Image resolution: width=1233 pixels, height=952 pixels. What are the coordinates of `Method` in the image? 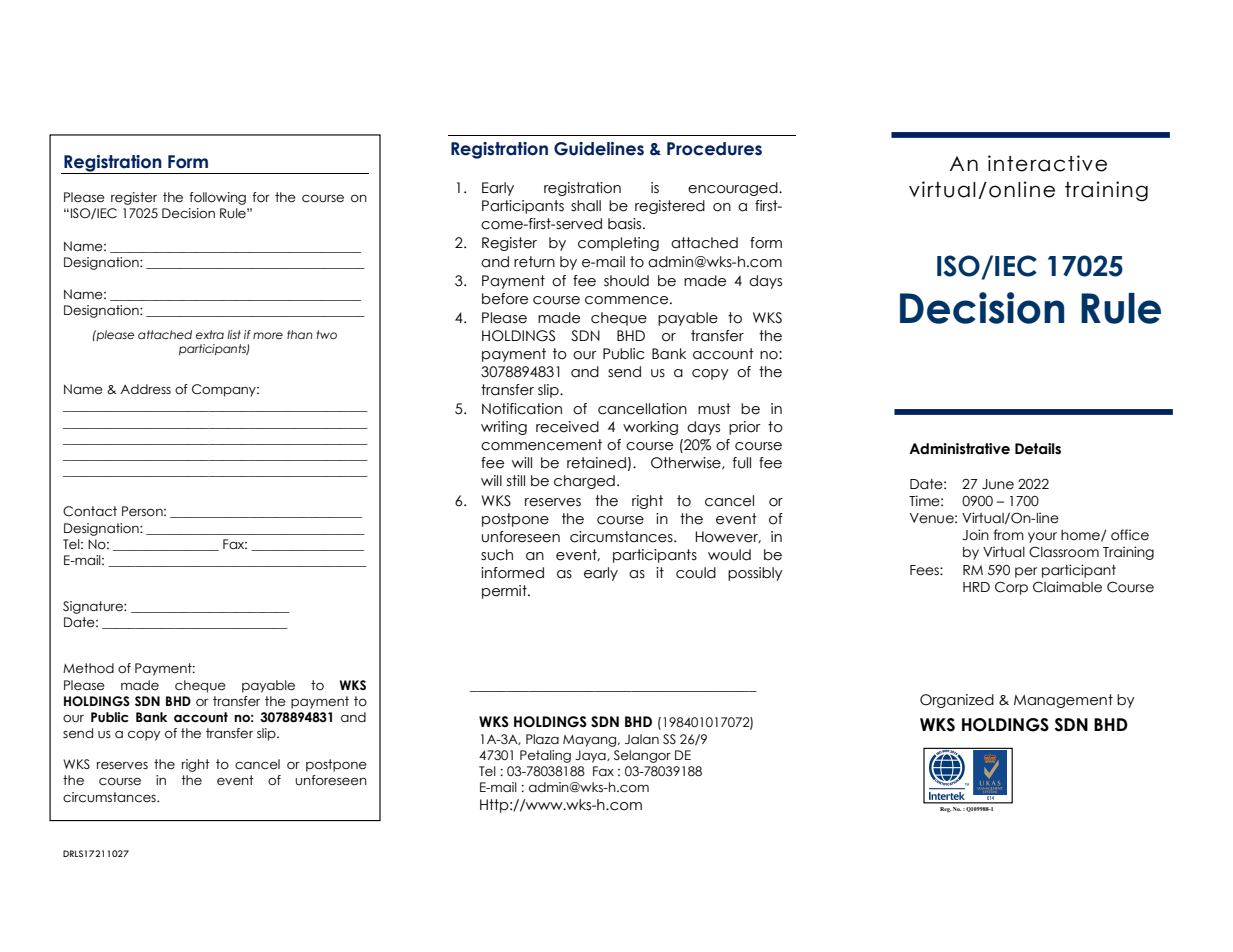 It's located at (88, 668).
